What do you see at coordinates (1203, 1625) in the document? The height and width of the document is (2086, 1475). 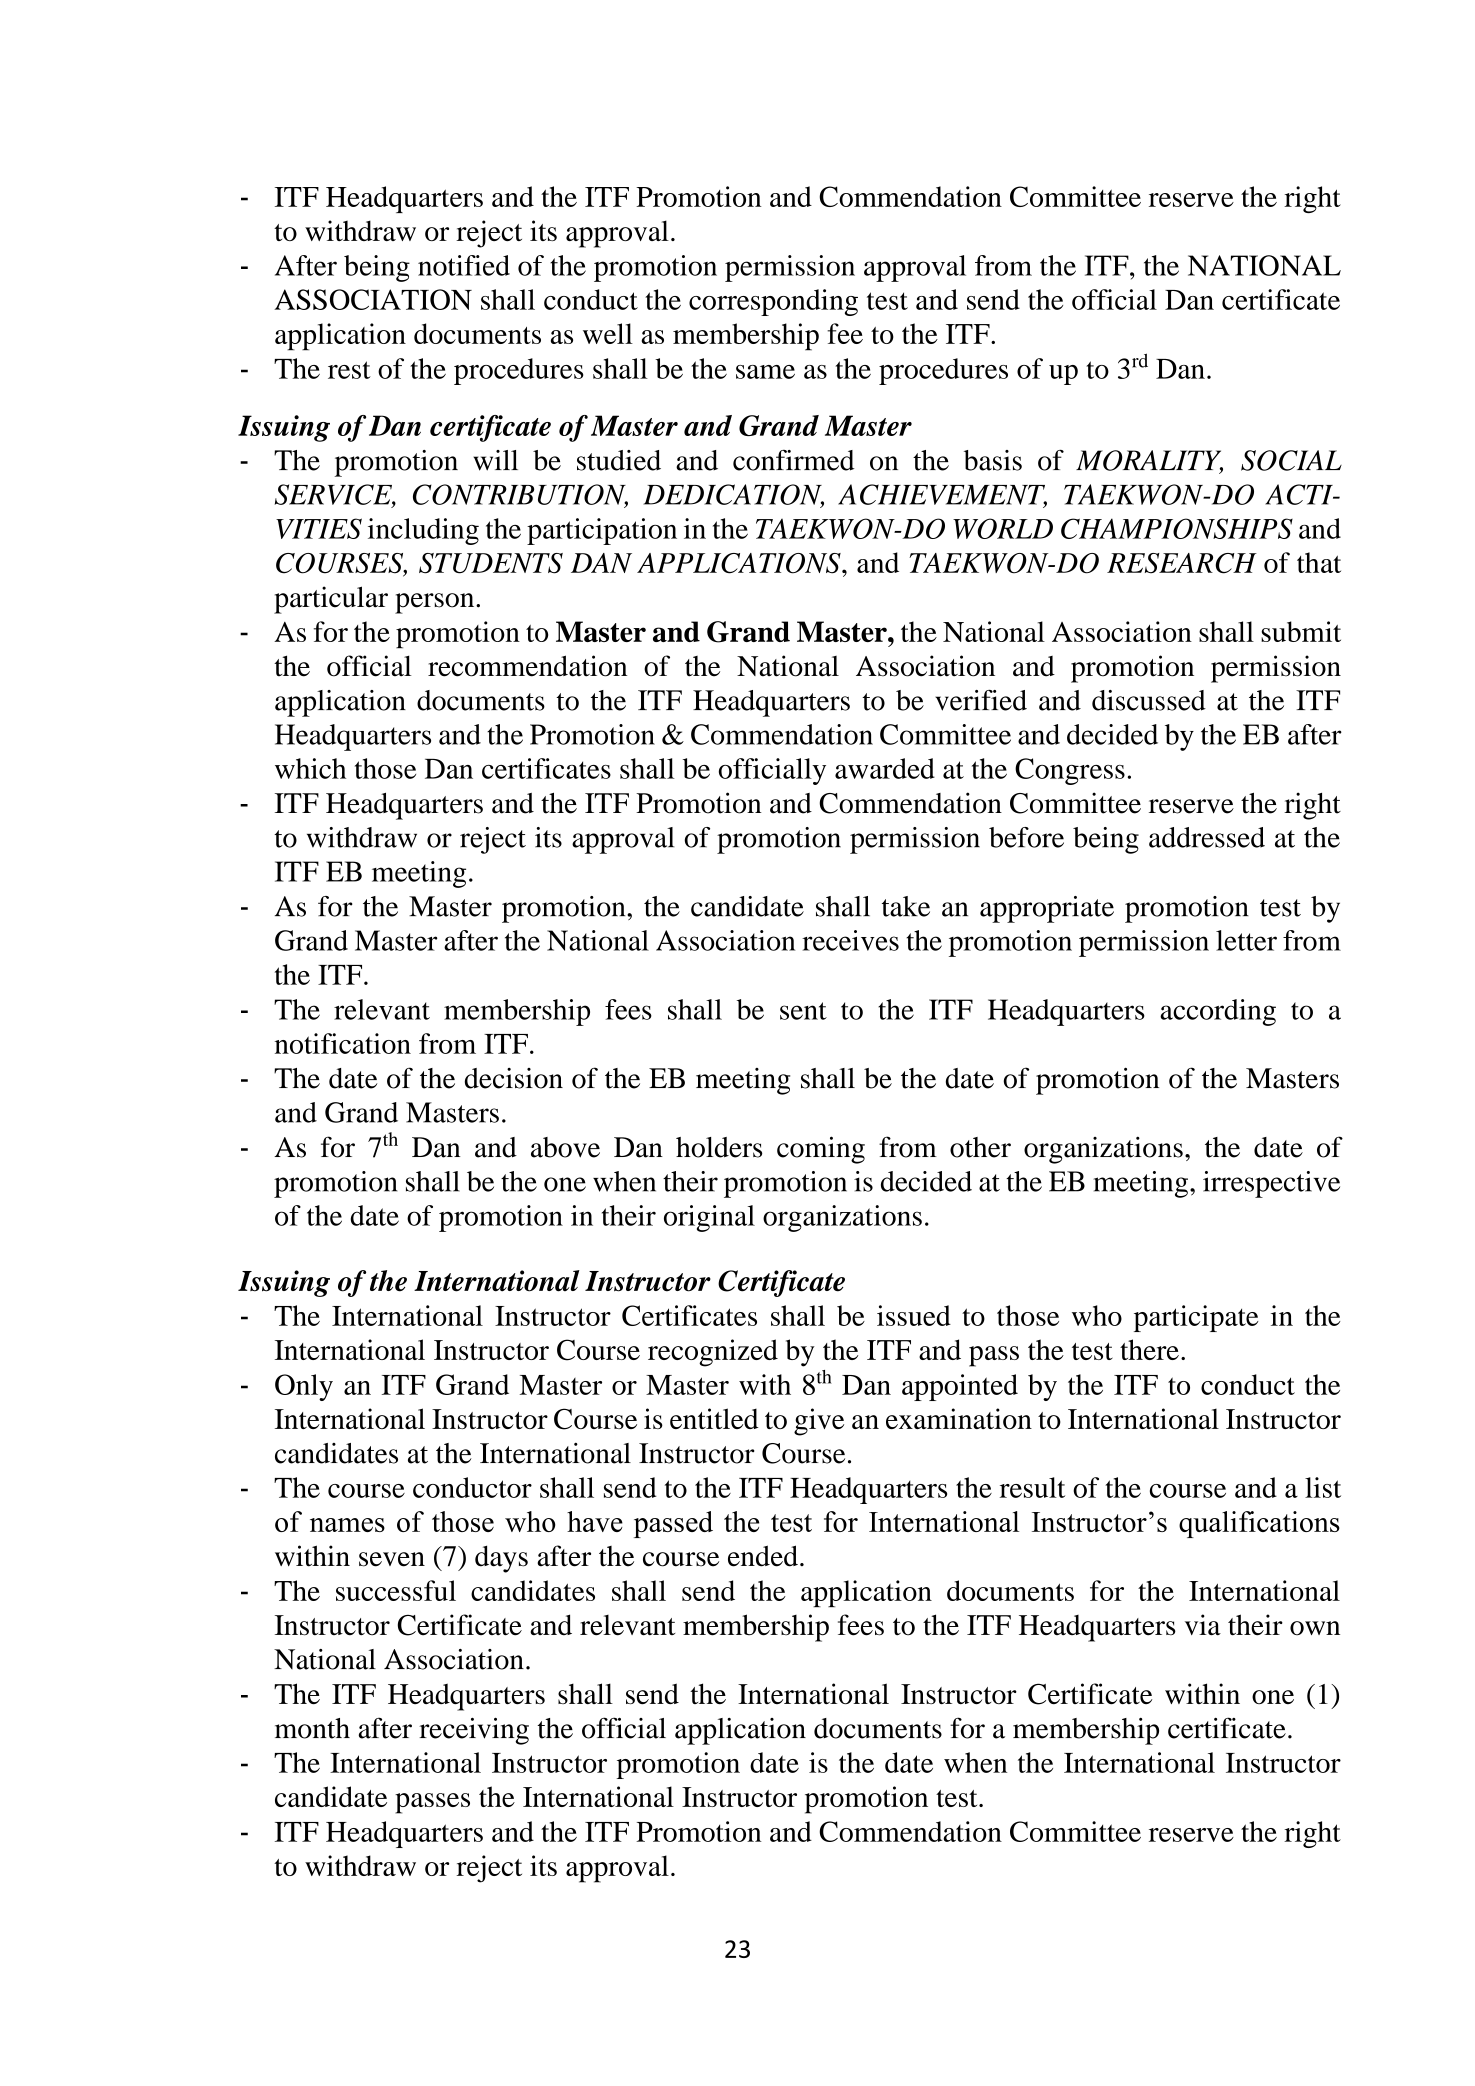 I see `via` at bounding box center [1203, 1625].
